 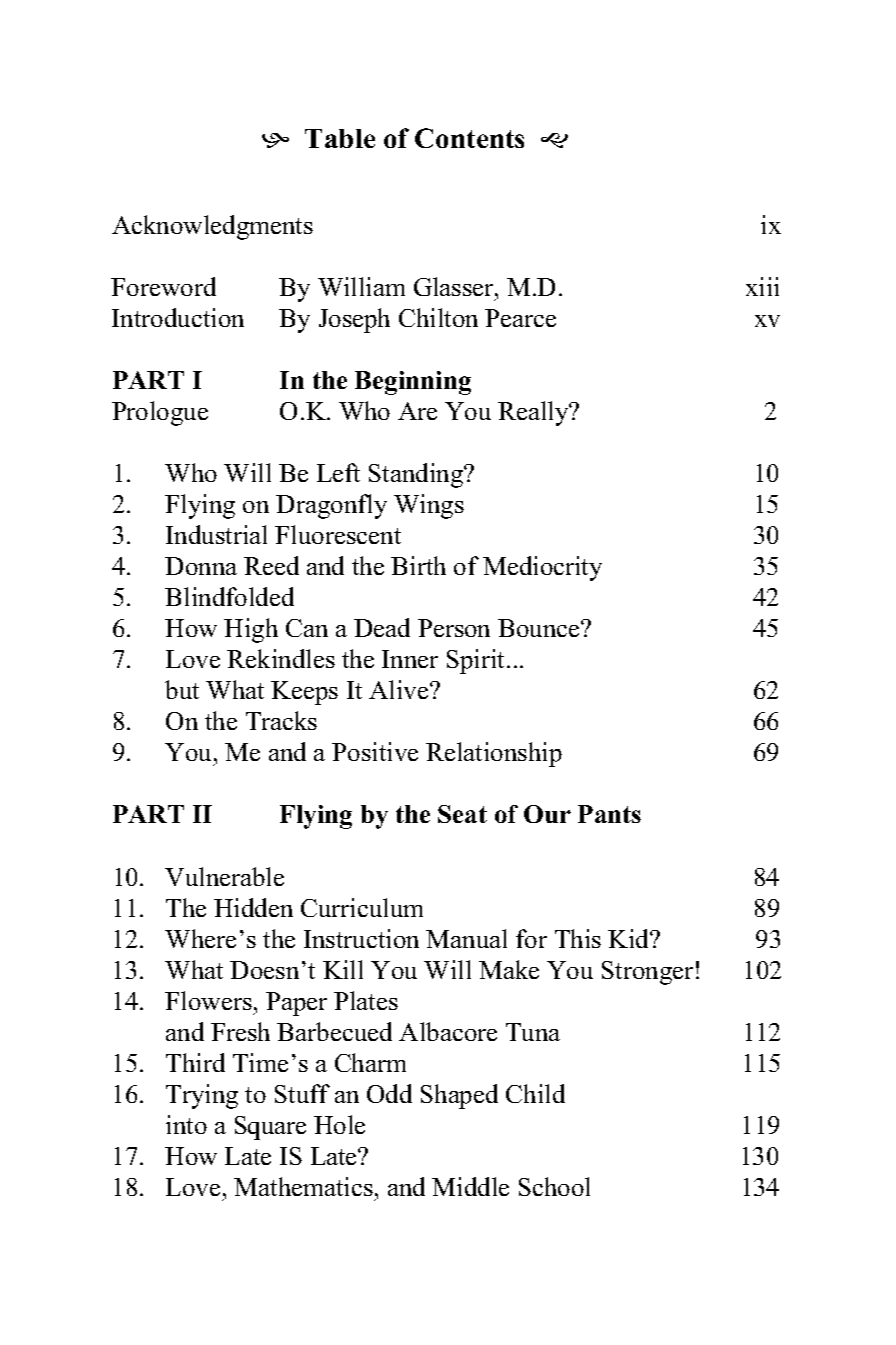 What do you see at coordinates (469, 138) in the page?
I see `Contents` at bounding box center [469, 138].
